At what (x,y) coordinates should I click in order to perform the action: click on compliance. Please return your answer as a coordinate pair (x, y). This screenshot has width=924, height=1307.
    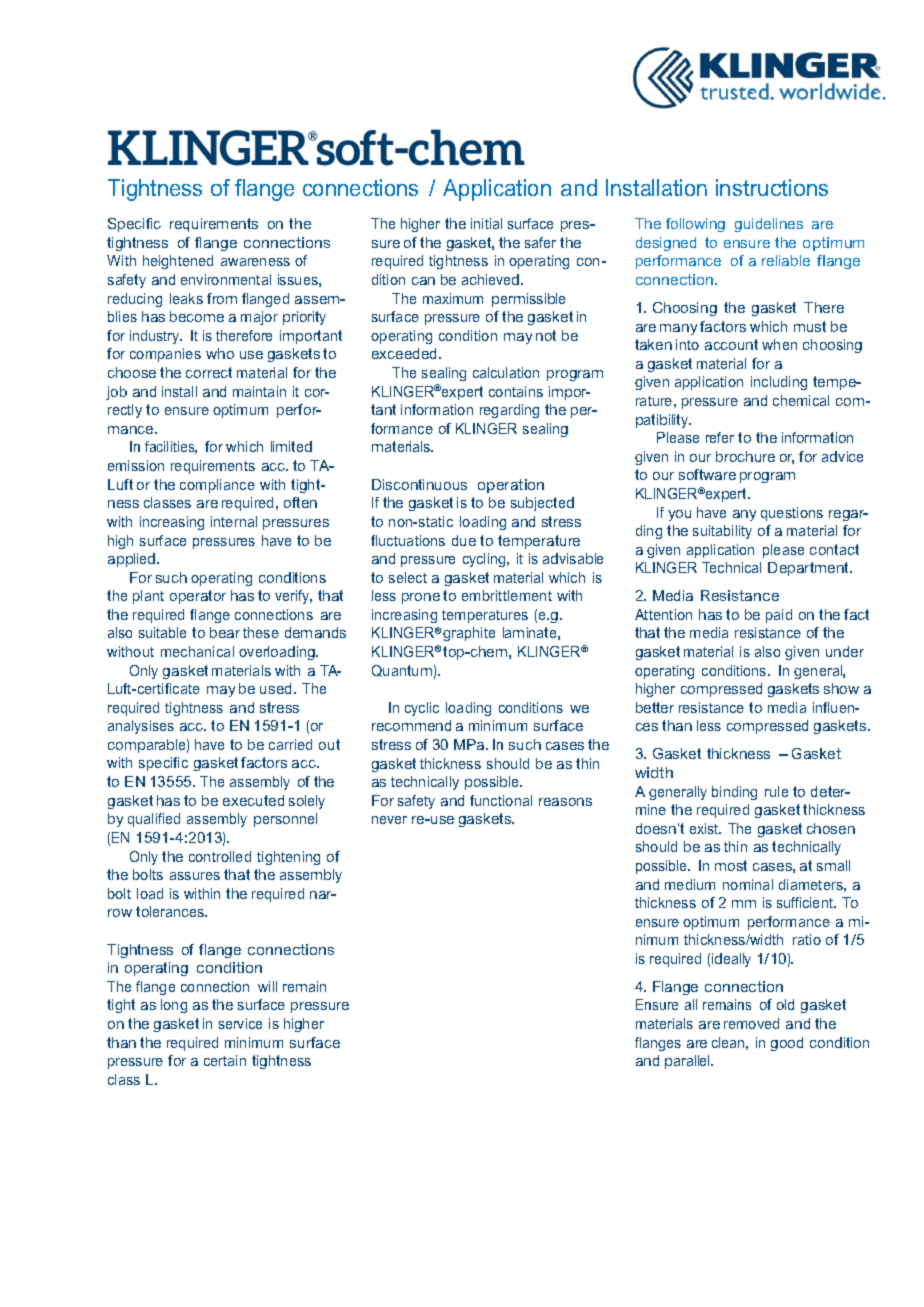
    Looking at the image, I should click on (217, 486).
